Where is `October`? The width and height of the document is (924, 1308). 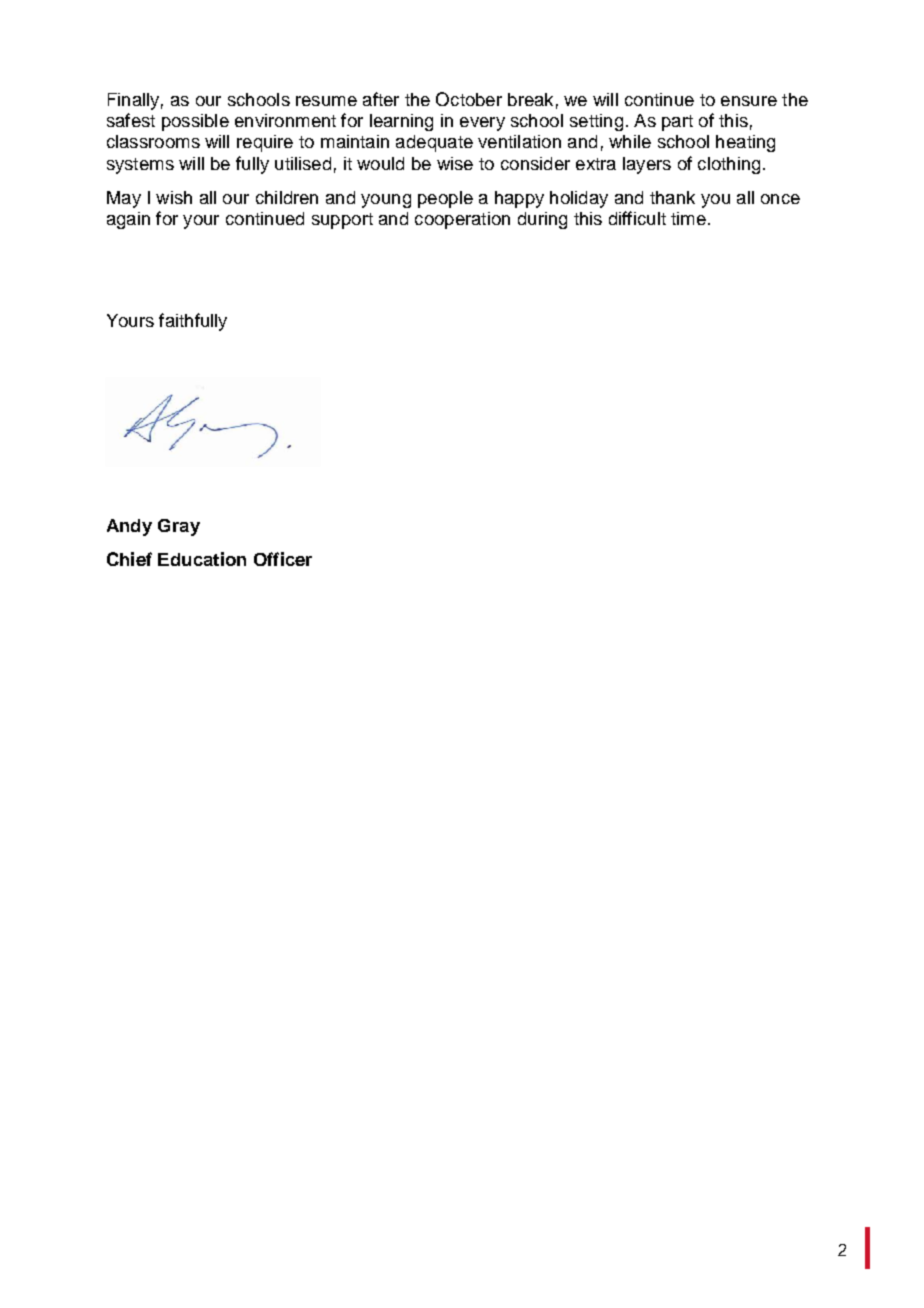 October is located at coordinates (469, 99).
